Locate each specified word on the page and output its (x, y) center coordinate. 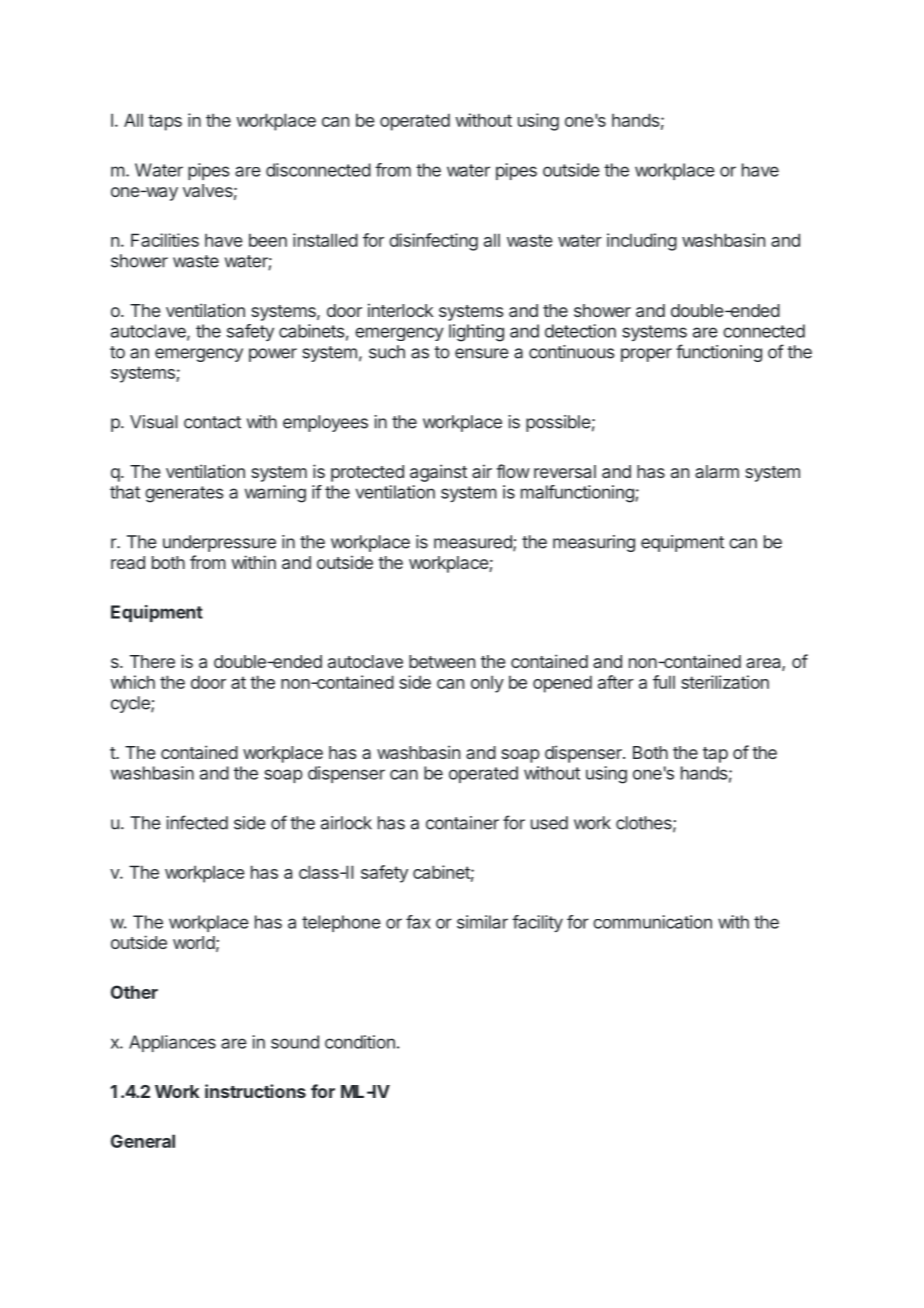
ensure (482, 353)
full (664, 682)
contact (212, 422)
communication (652, 922)
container (462, 823)
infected (197, 822)
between (442, 661)
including (642, 242)
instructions (255, 1091)
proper (646, 355)
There (152, 661)
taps (165, 122)
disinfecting (433, 242)
